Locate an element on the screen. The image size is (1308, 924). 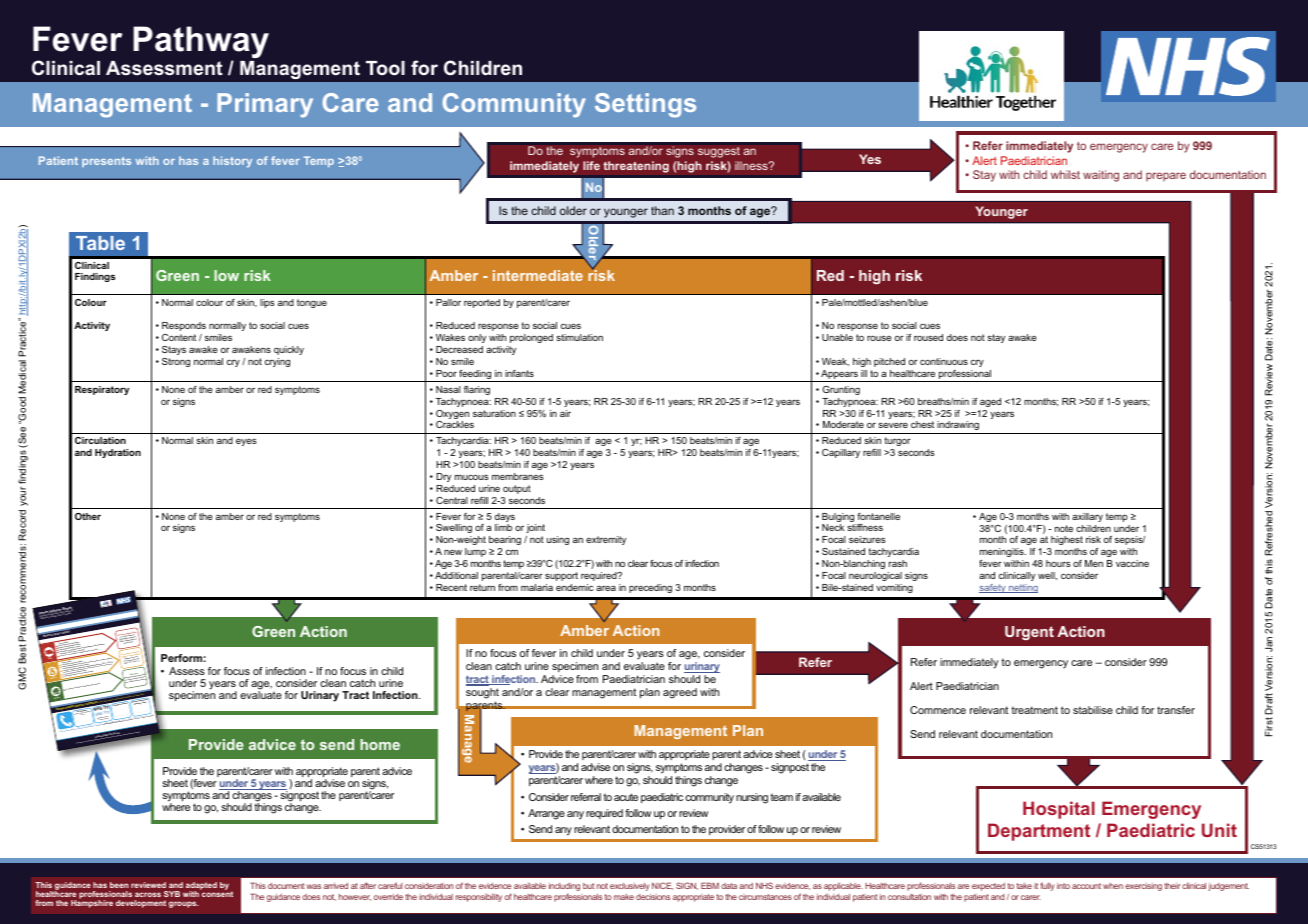
Pathway is located at coordinates (201, 43).
